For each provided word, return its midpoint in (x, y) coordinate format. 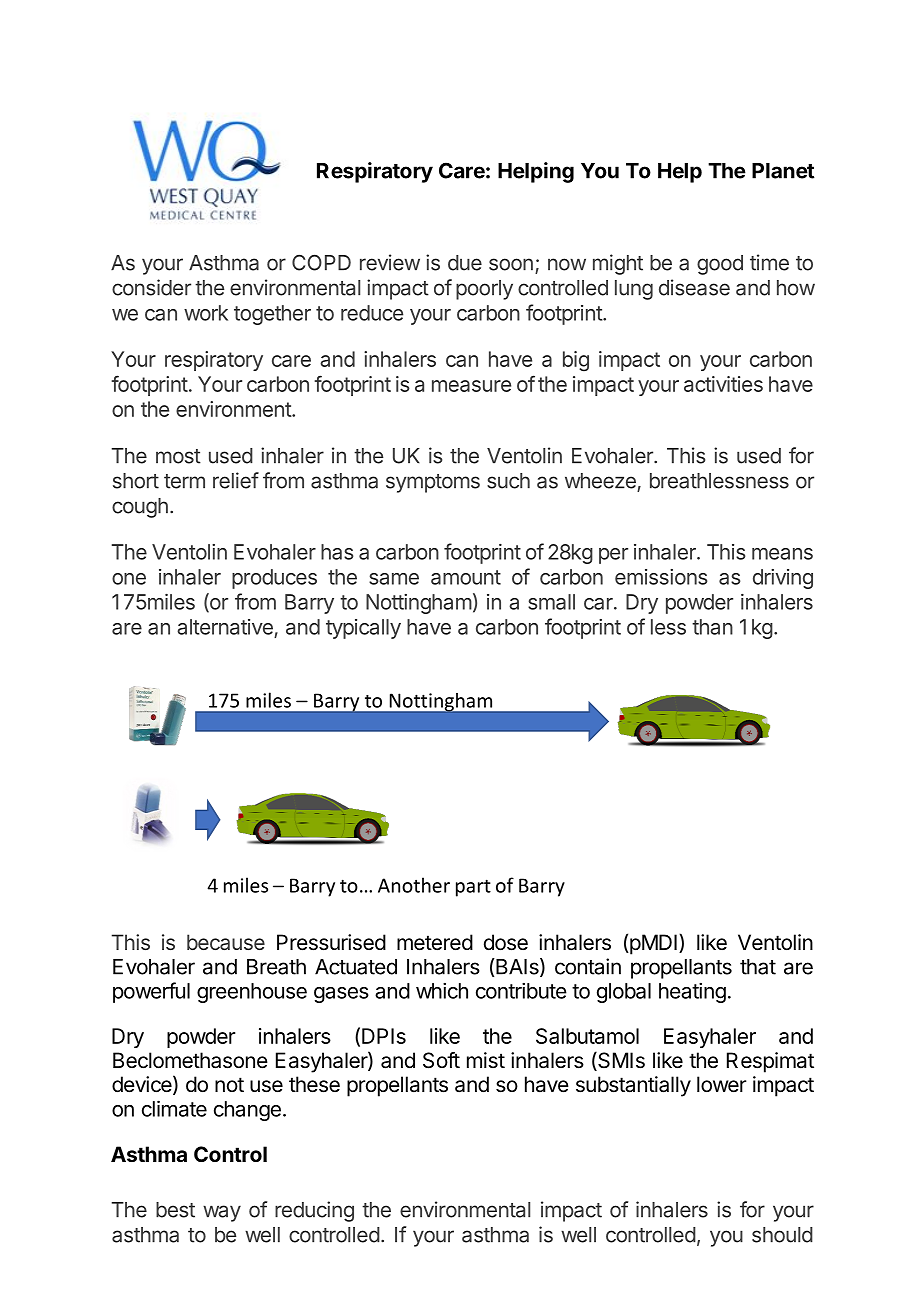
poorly (484, 290)
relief (236, 480)
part (473, 888)
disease (694, 287)
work (206, 313)
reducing (314, 1211)
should (782, 1235)
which (442, 991)
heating (692, 993)
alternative (225, 627)
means (782, 554)
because (226, 942)
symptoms (433, 483)
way (222, 1213)
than (712, 627)
